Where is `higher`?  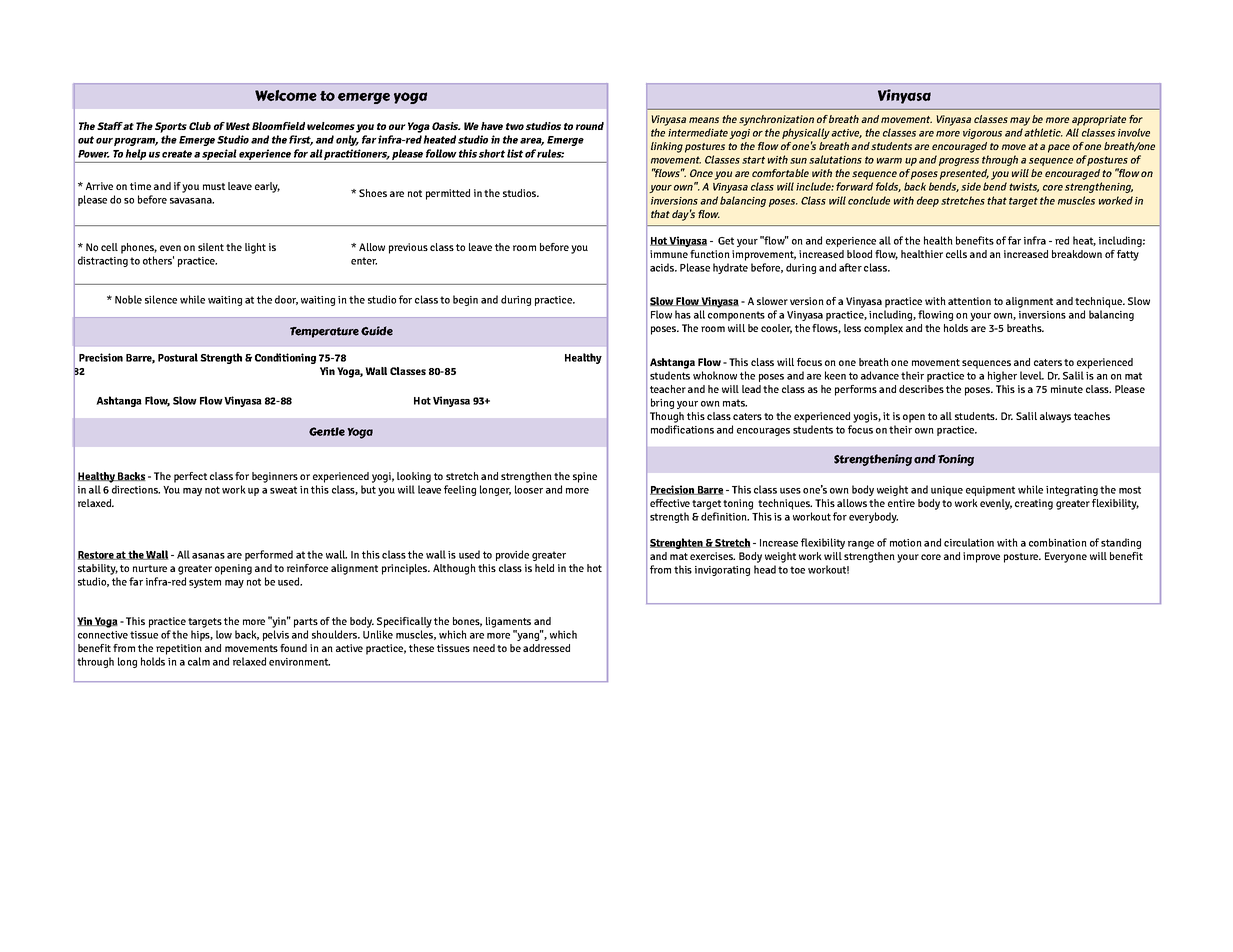 higher is located at coordinates (1002, 376).
